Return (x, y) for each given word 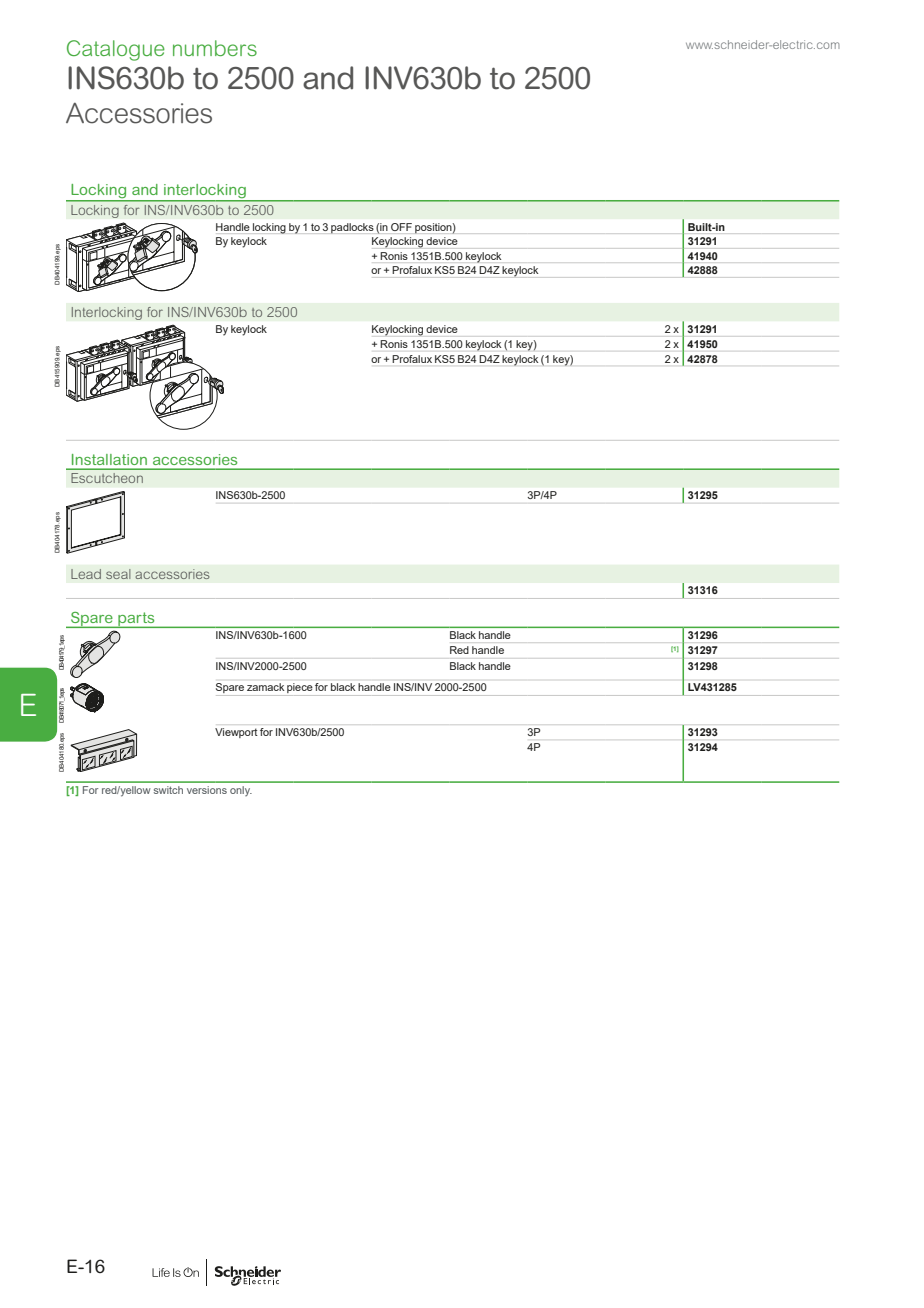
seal (118, 574)
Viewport (236, 733)
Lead (86, 574)
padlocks (352, 228)
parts (136, 620)
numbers (215, 48)
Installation (109, 459)
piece (300, 688)
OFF (401, 227)
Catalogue (116, 50)
